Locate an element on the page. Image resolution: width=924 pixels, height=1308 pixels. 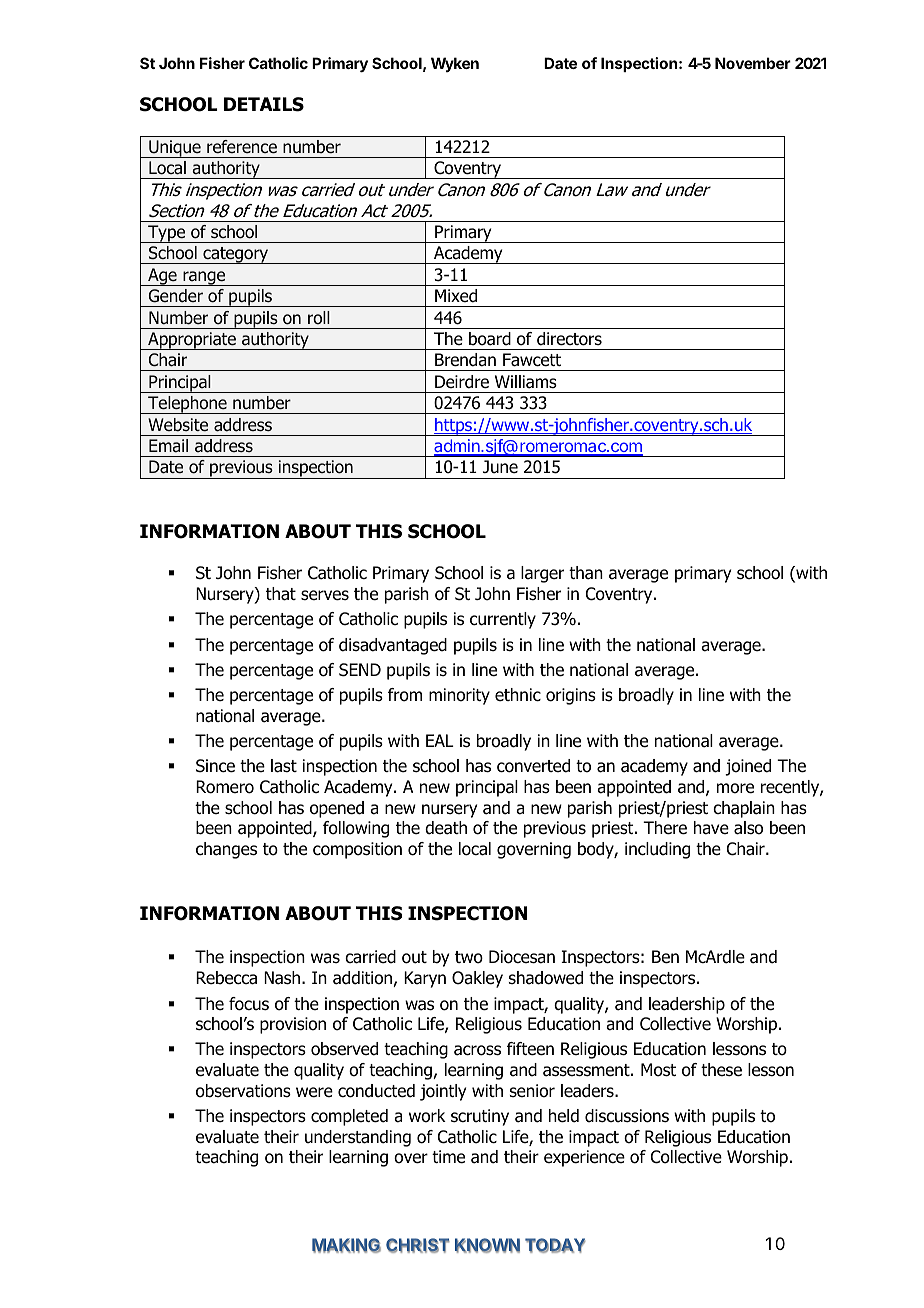
Website is located at coordinates (178, 425).
